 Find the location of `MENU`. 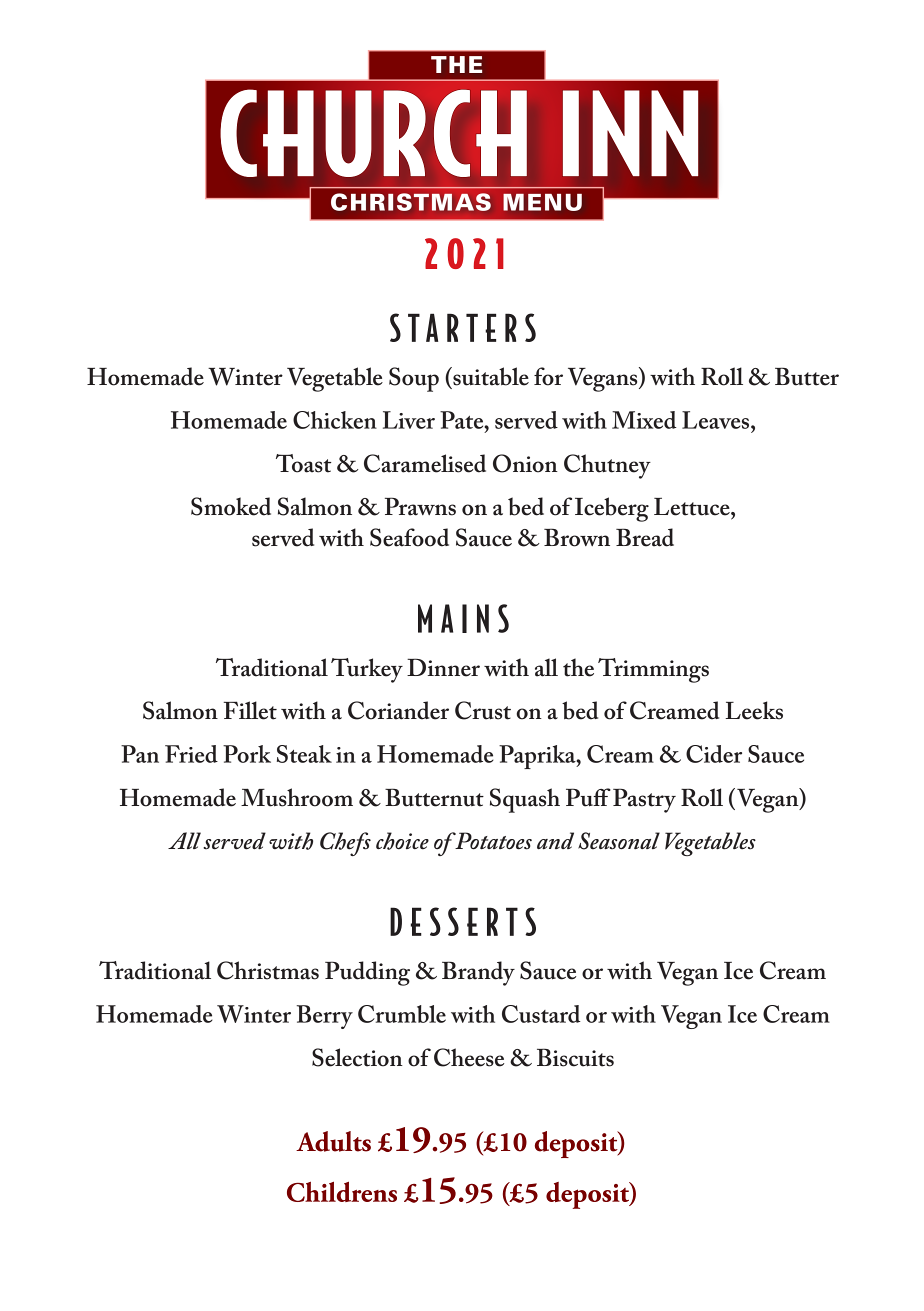

MENU is located at coordinates (542, 202).
